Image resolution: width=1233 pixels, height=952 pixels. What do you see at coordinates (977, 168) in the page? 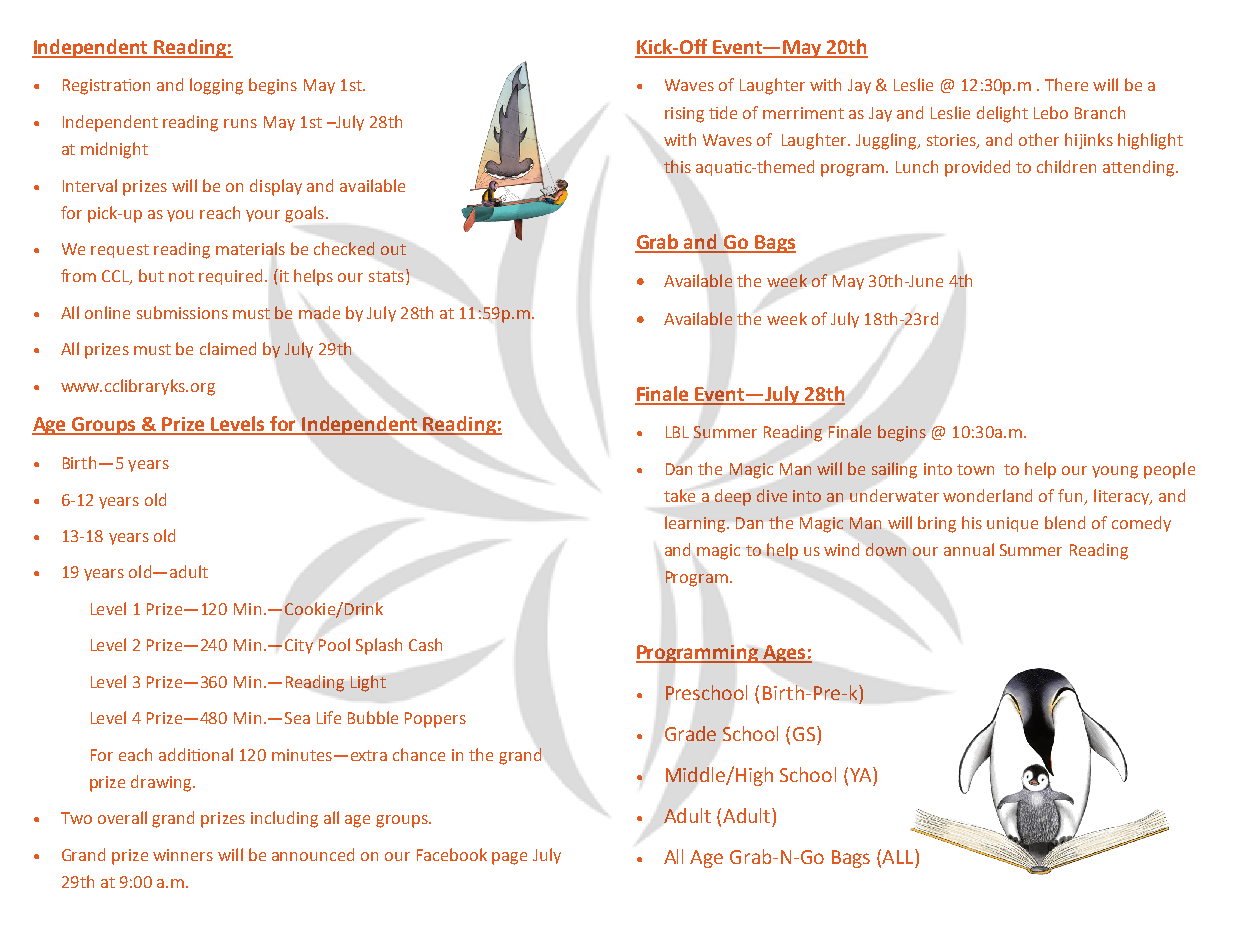
I see `provided` at bounding box center [977, 168].
